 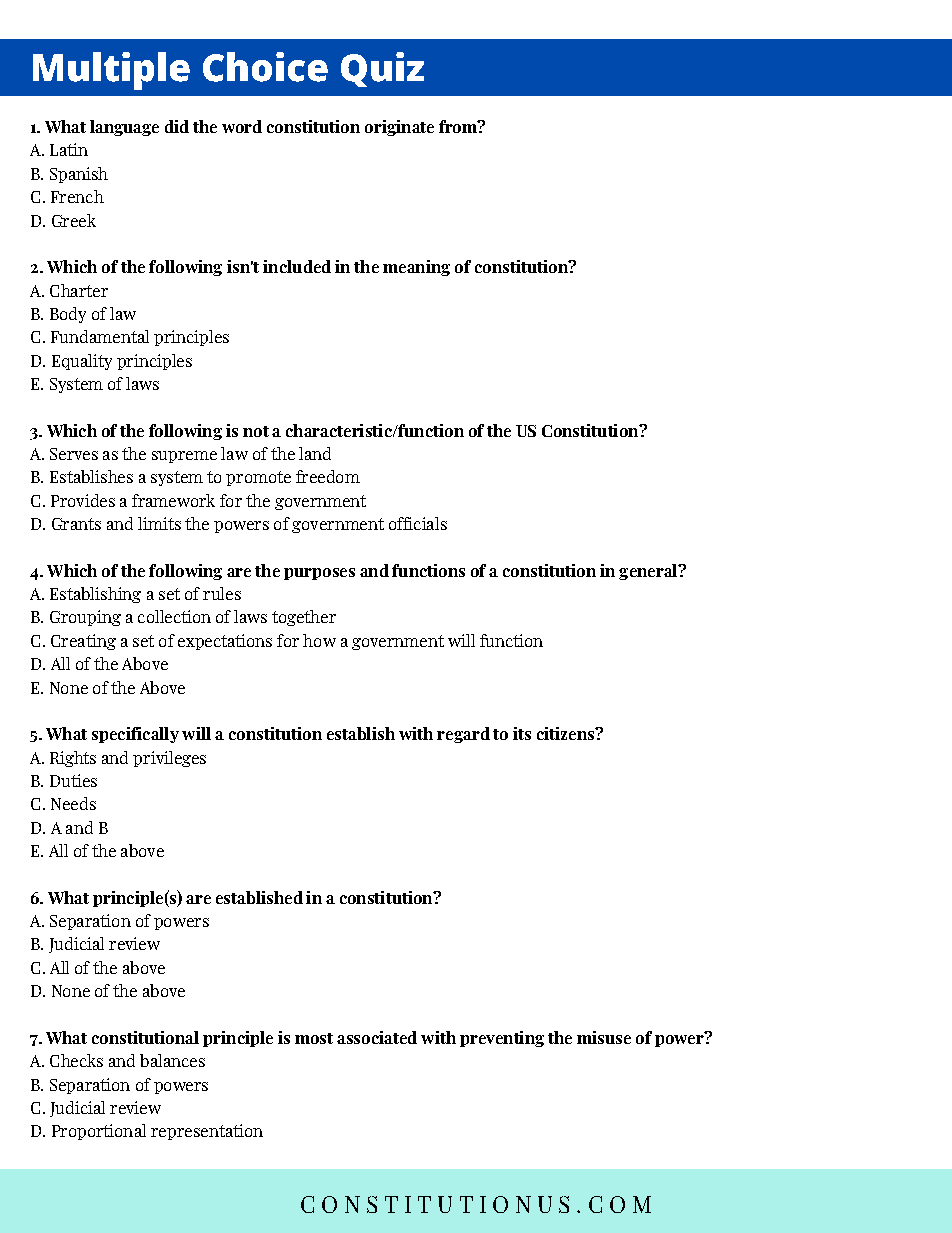 I want to click on specifically, so click(x=135, y=735).
